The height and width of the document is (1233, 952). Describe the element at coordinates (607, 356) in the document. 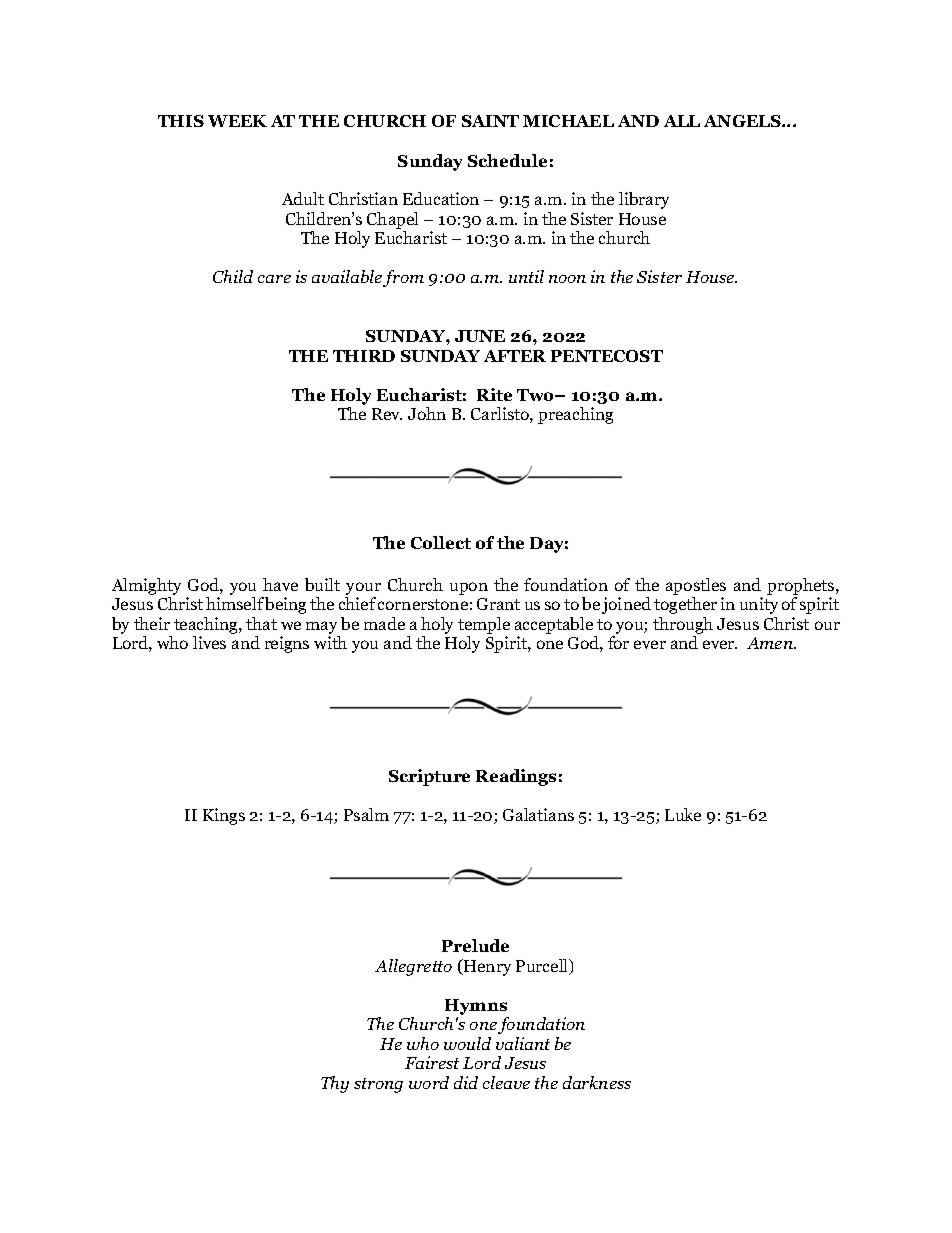

I see `PENTECOST` at that location.
